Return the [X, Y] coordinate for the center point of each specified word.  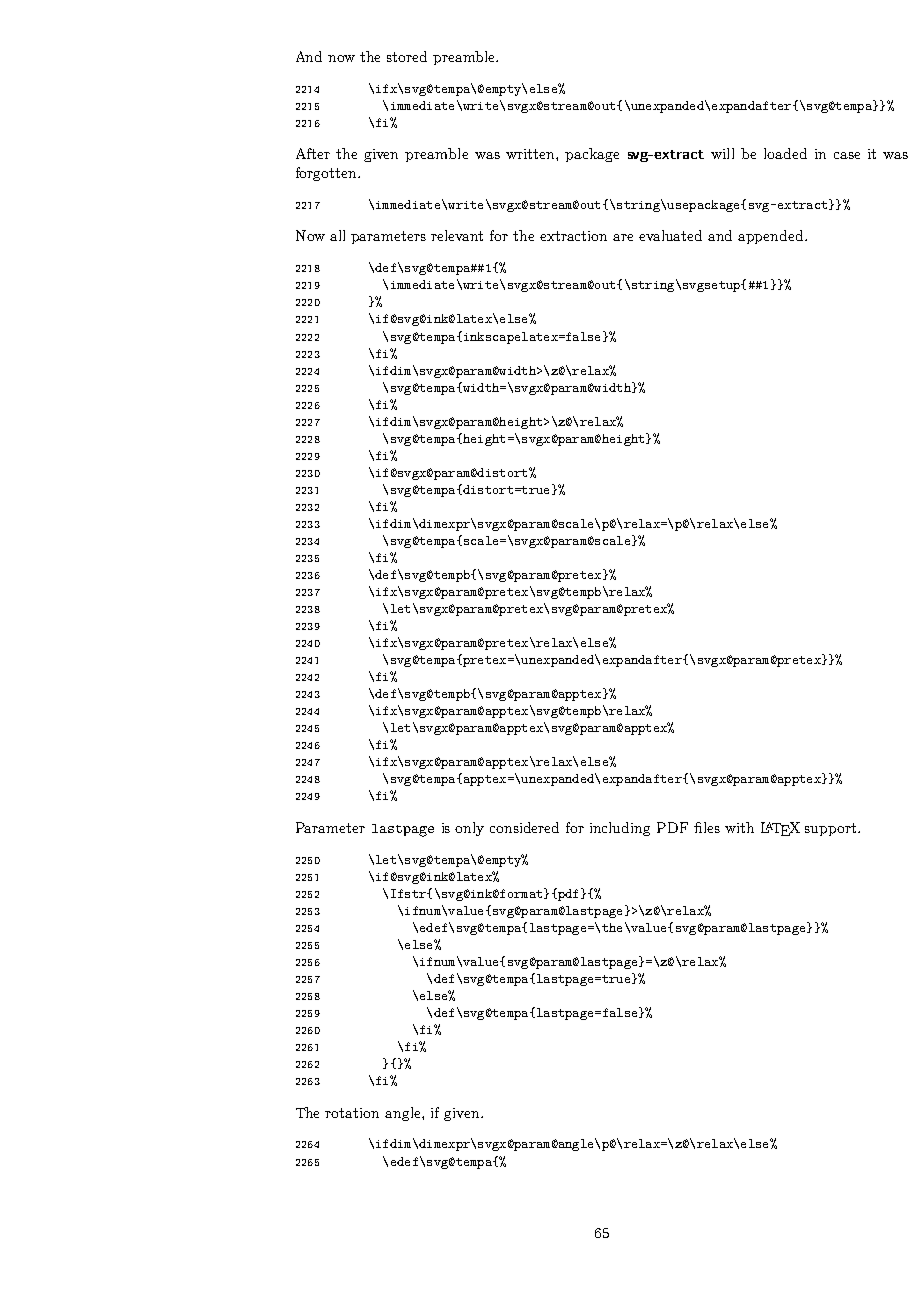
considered [524, 827]
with [739, 827]
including [620, 829]
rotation [352, 1113]
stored [407, 56]
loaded [785, 153]
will [722, 153]
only [469, 829]
